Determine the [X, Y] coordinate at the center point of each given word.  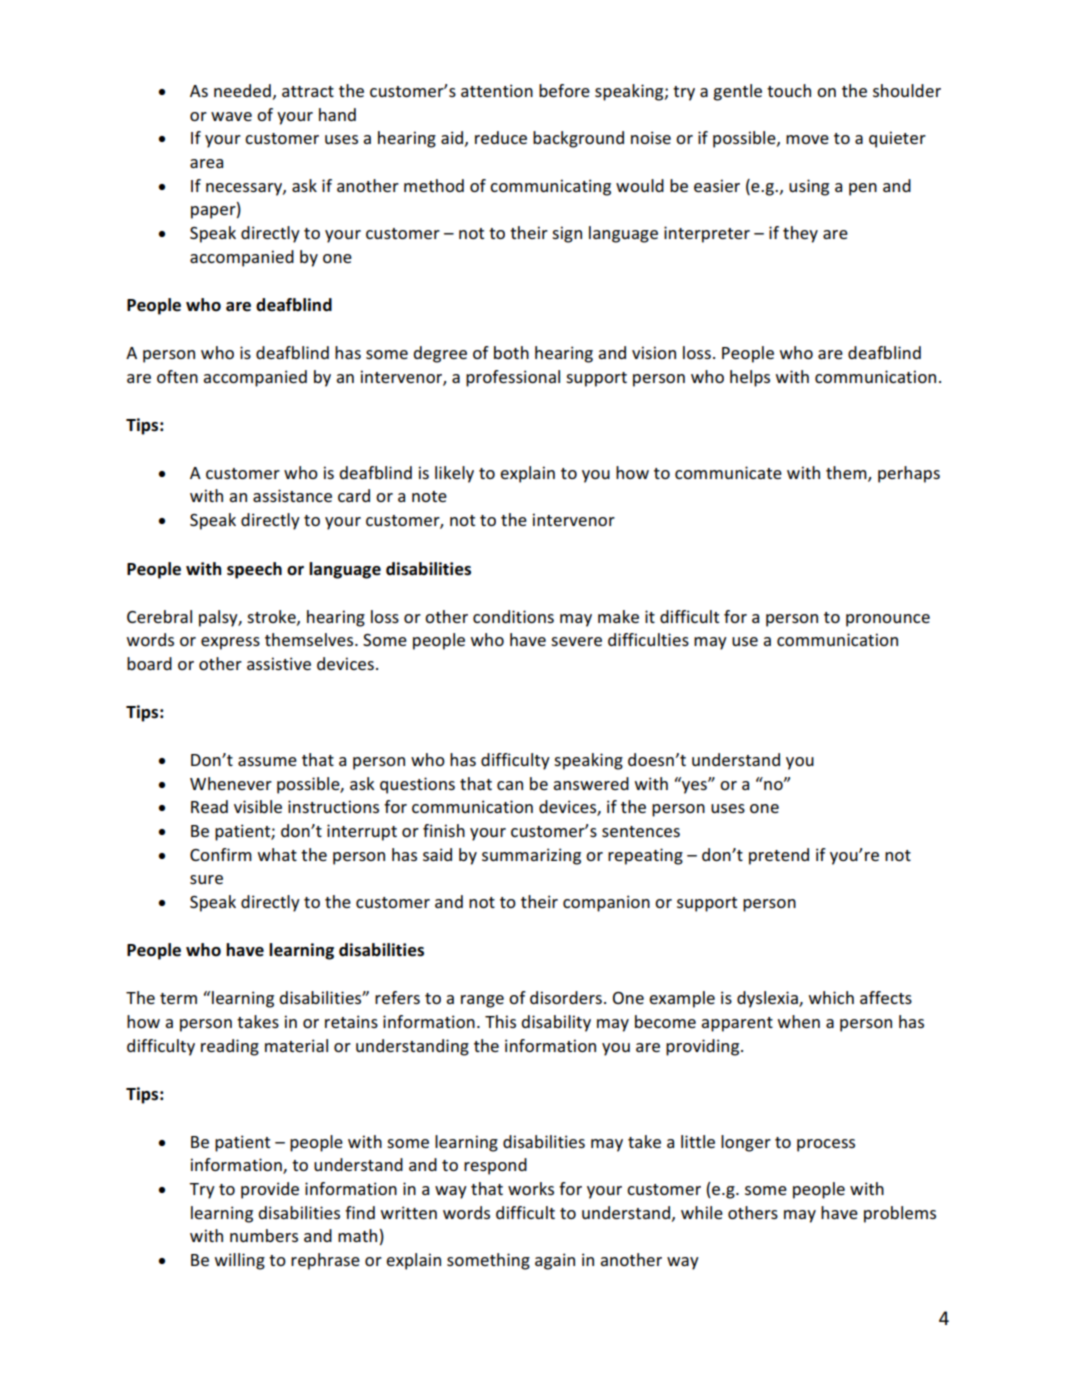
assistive [279, 663]
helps [750, 378]
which [831, 997]
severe [576, 641]
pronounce [888, 620]
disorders [566, 997]
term [178, 998]
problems [900, 1214]
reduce [501, 137]
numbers [264, 1235]
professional [513, 378]
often [177, 376]
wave [231, 116]
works [531, 1188]
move [807, 139]
